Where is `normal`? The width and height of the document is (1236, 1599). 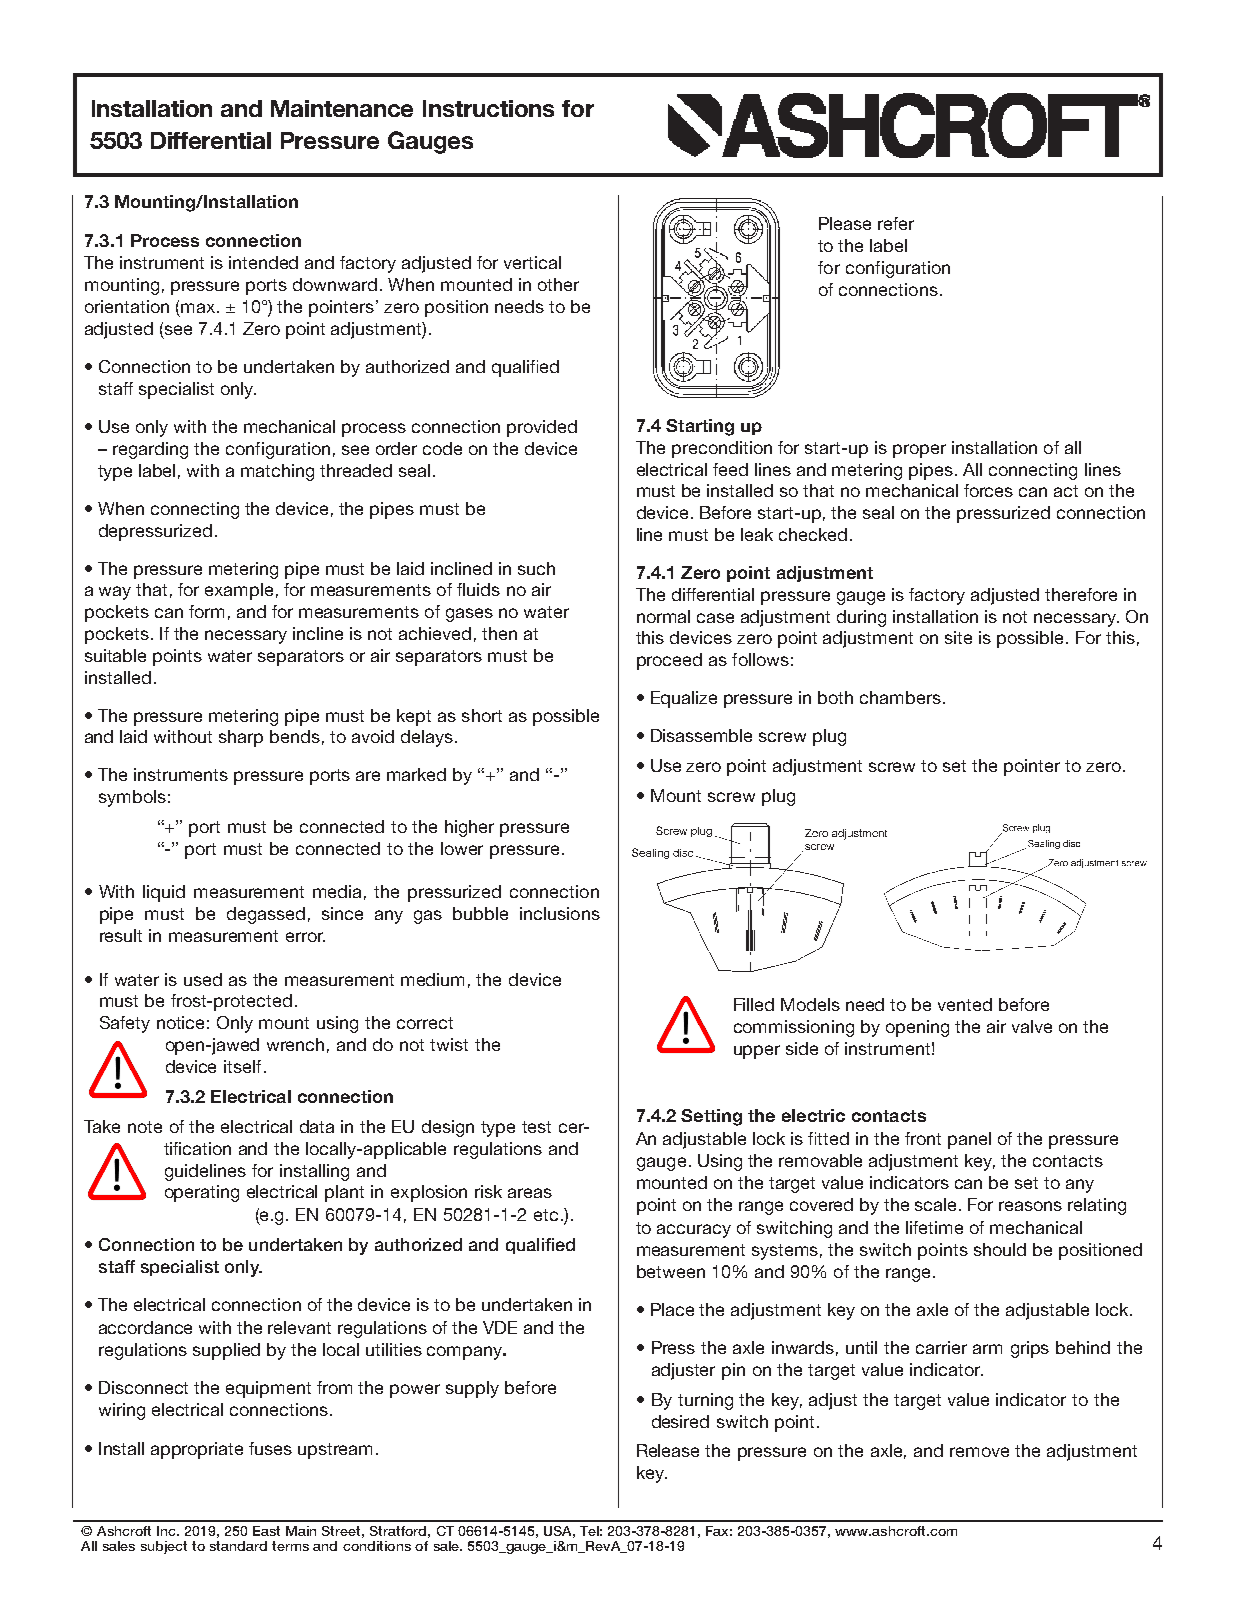 normal is located at coordinates (663, 616).
